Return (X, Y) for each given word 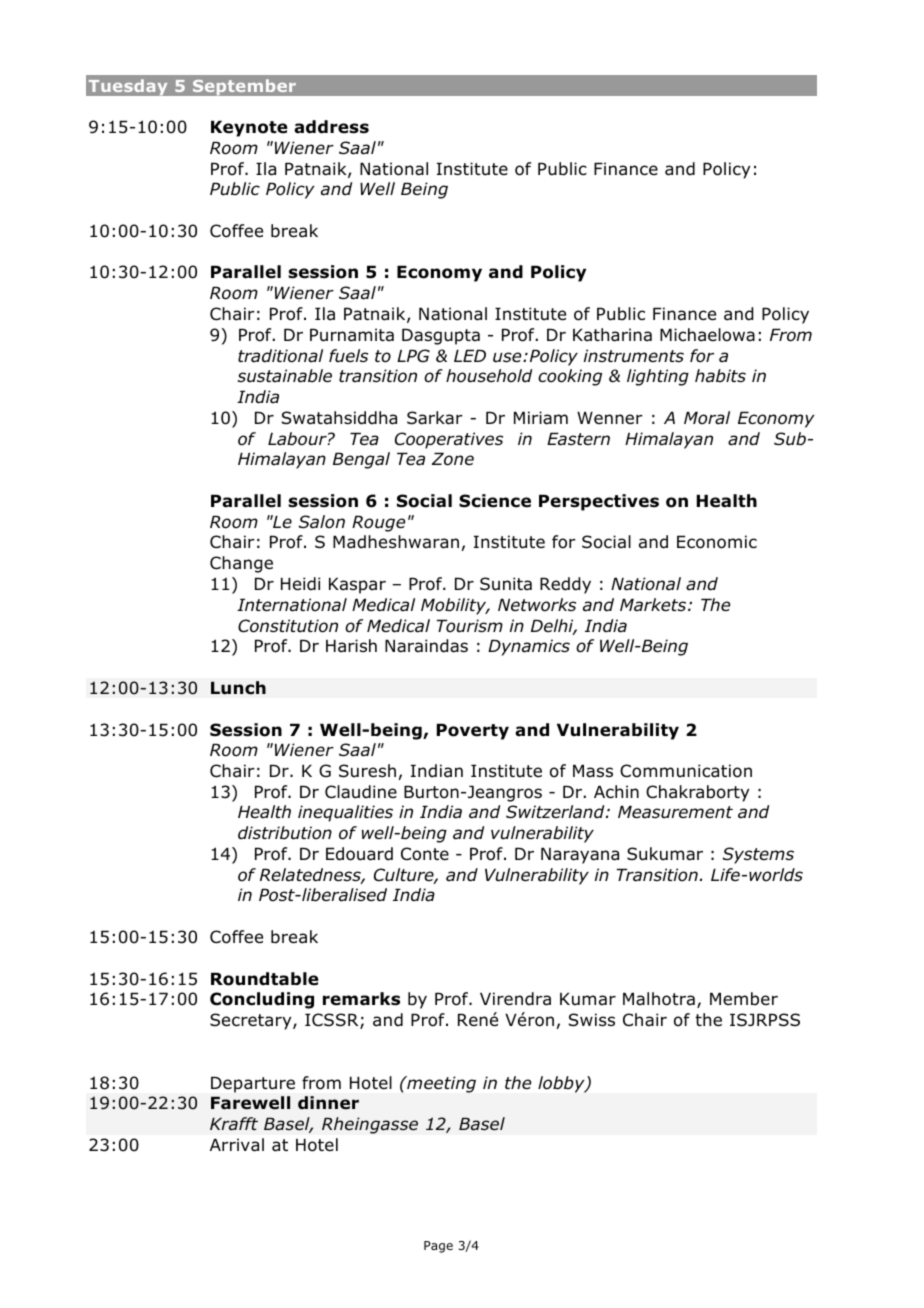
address (331, 127)
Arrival (237, 1145)
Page (438, 1247)
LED (470, 355)
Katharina (612, 335)
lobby (562, 1084)
